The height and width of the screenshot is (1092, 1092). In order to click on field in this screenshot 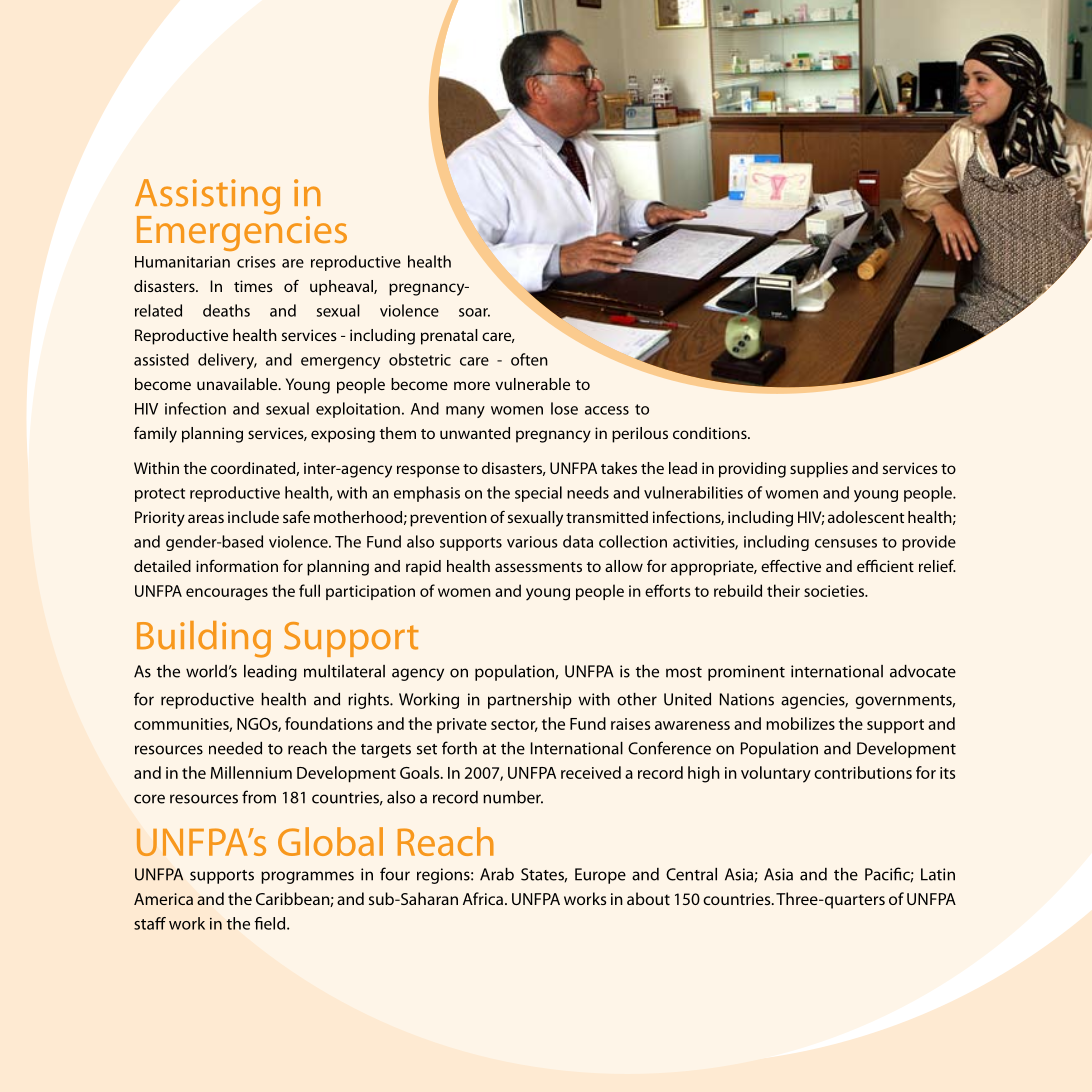, I will do `click(271, 923)`.
